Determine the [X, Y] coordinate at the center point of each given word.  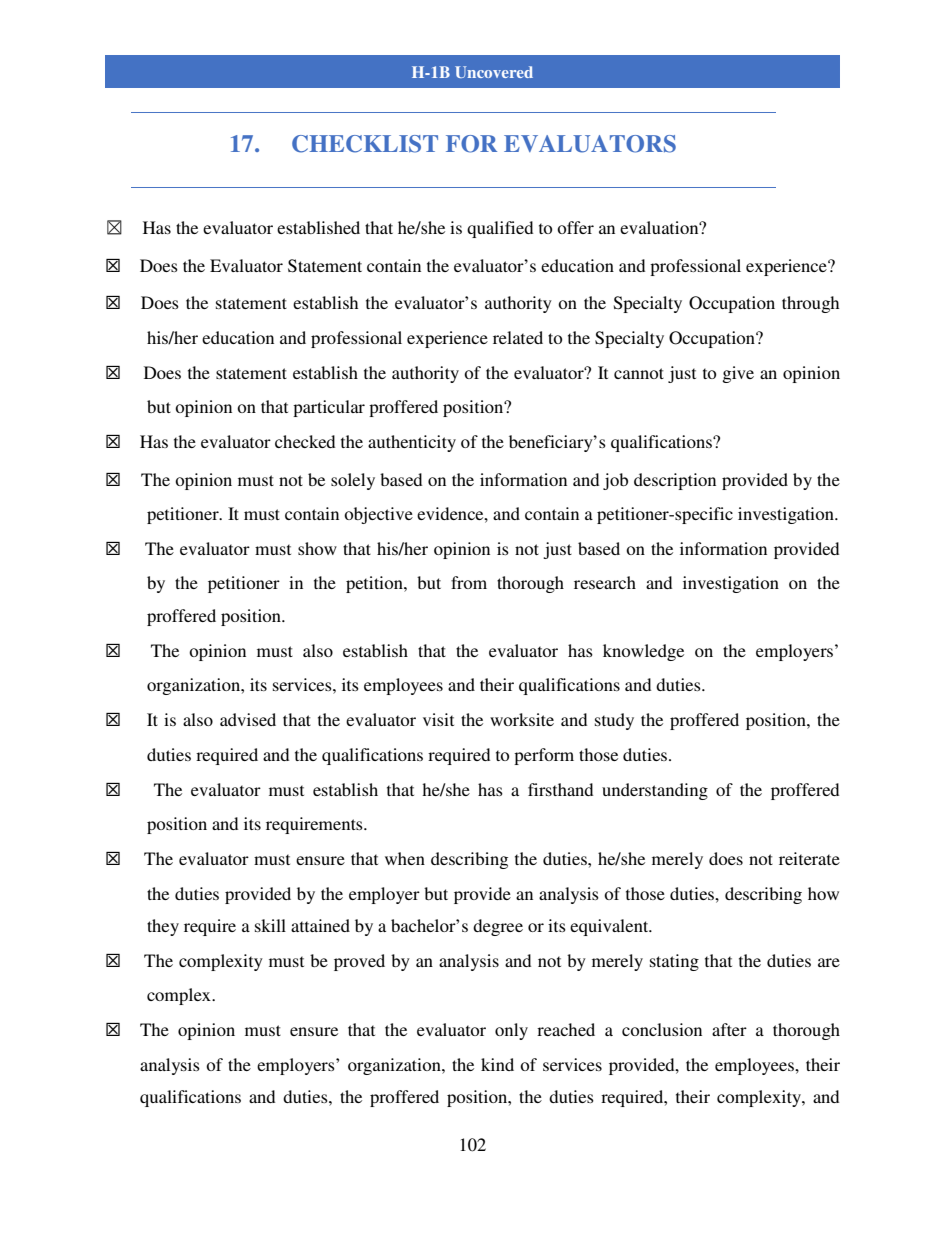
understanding [655, 791]
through [810, 304]
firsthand [560, 789]
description [675, 481]
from [469, 582]
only [511, 1031]
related [518, 337]
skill [270, 925]
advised [248, 719]
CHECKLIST [365, 144]
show [317, 548]
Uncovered [494, 72]
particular [329, 408]
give [738, 374]
